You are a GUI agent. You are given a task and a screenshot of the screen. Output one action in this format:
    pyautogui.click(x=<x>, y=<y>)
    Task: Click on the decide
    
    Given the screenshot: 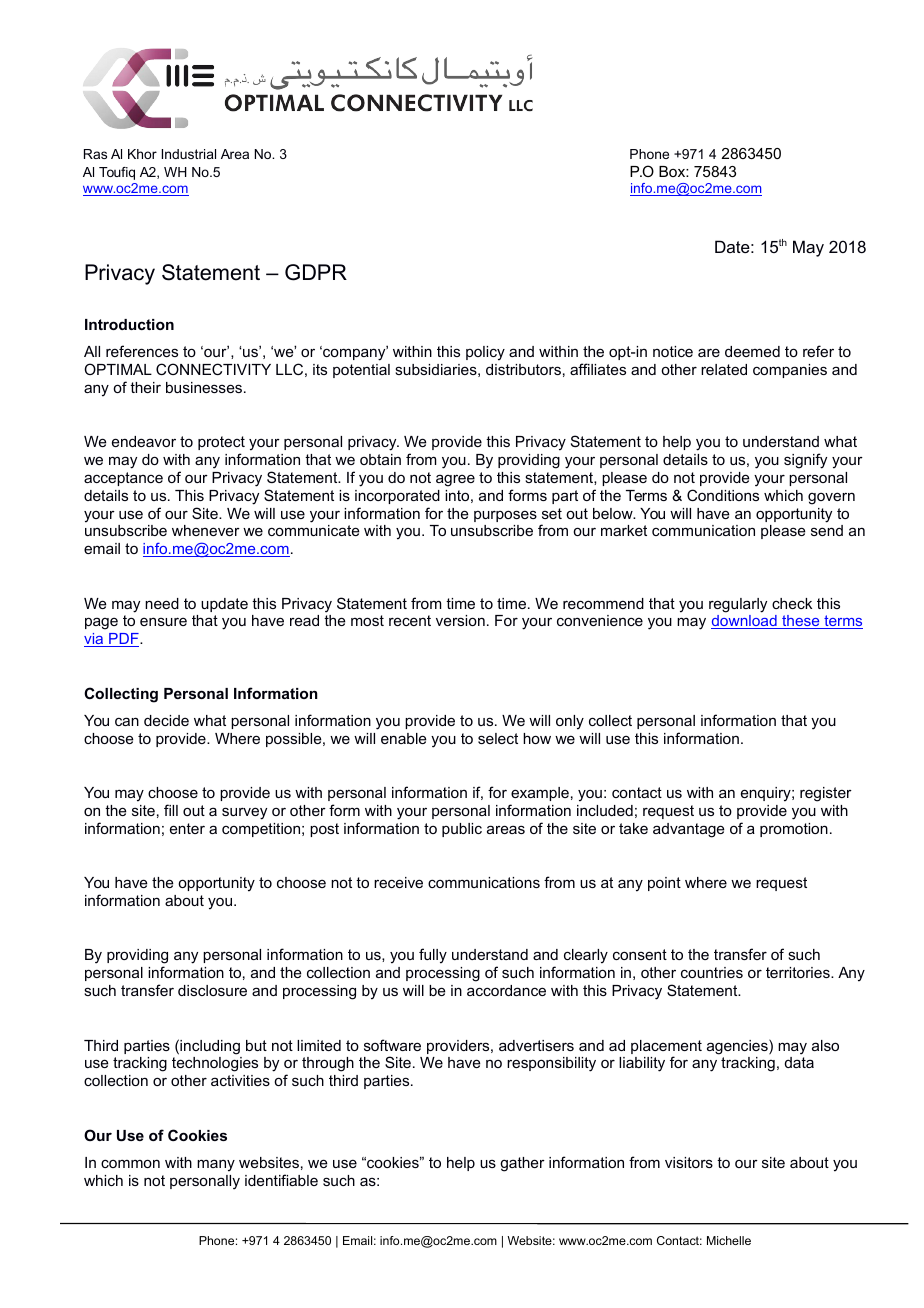 What is the action you would take?
    pyautogui.click(x=166, y=720)
